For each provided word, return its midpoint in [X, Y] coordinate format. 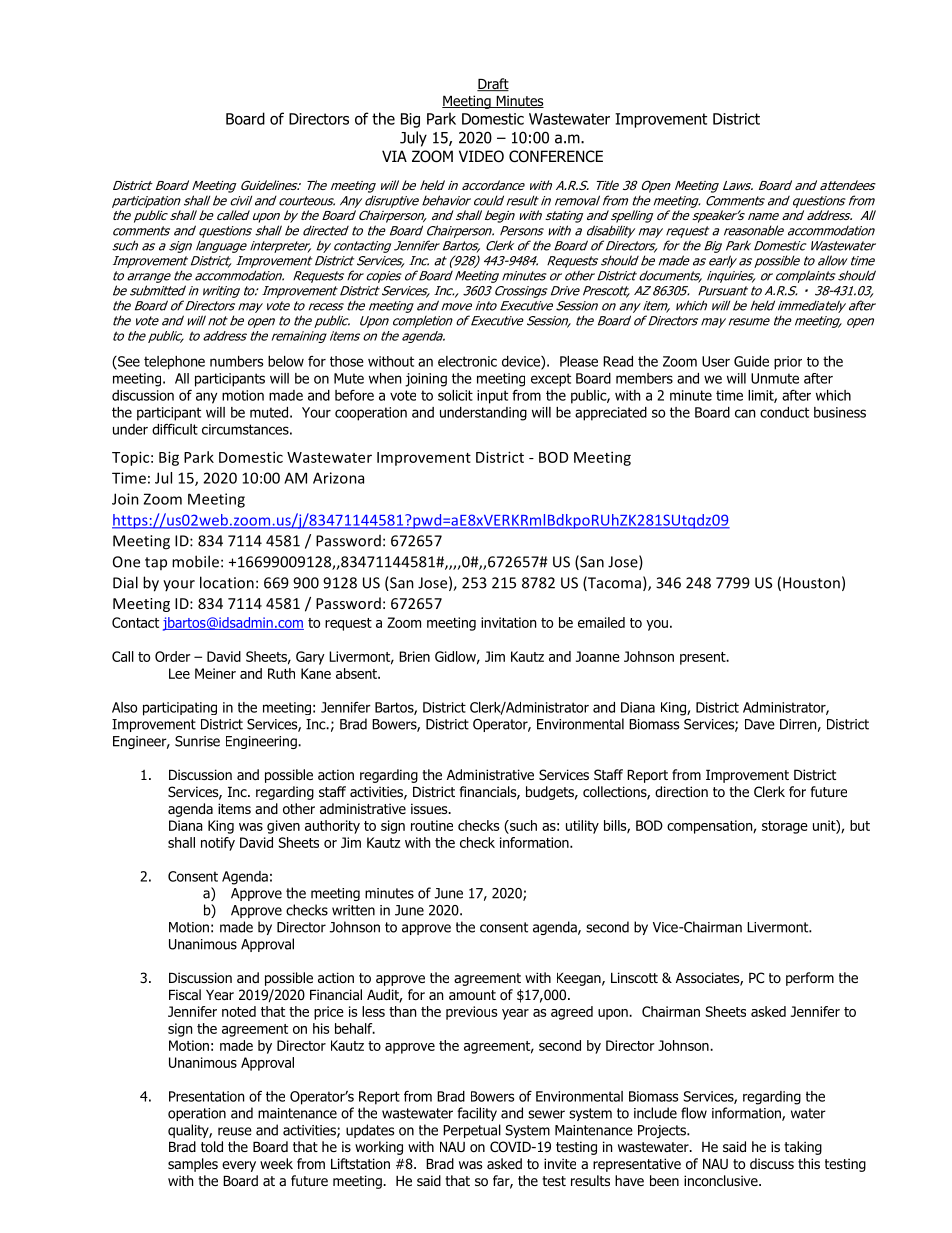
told [212, 1147]
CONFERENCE [556, 156]
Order [173, 656]
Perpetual [472, 1131]
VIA [394, 156]
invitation [508, 622]
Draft [493, 84]
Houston [811, 583]
